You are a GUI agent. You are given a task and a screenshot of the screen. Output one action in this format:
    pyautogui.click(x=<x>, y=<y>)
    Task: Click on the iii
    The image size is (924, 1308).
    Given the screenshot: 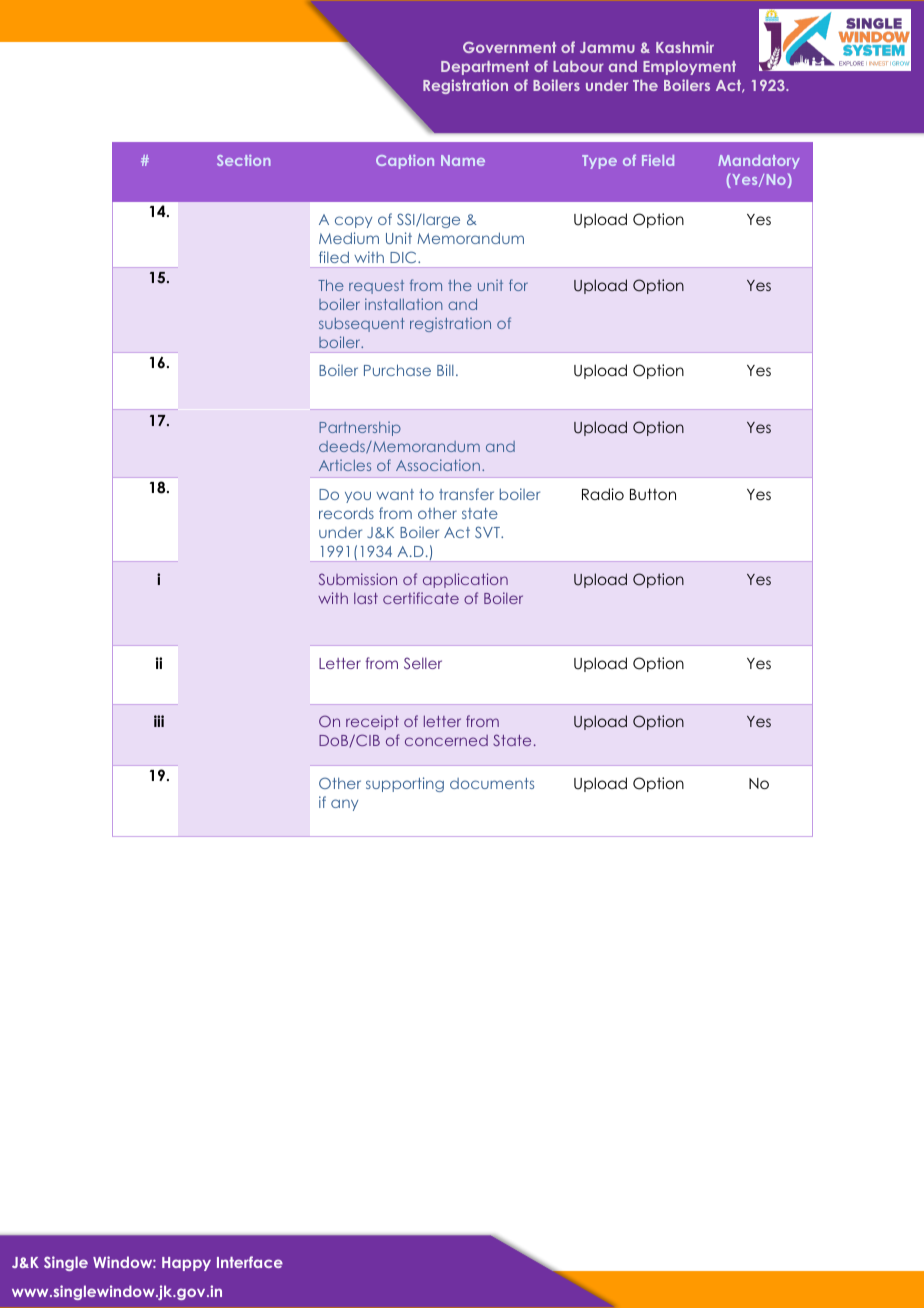 What is the action you would take?
    pyautogui.click(x=159, y=721)
